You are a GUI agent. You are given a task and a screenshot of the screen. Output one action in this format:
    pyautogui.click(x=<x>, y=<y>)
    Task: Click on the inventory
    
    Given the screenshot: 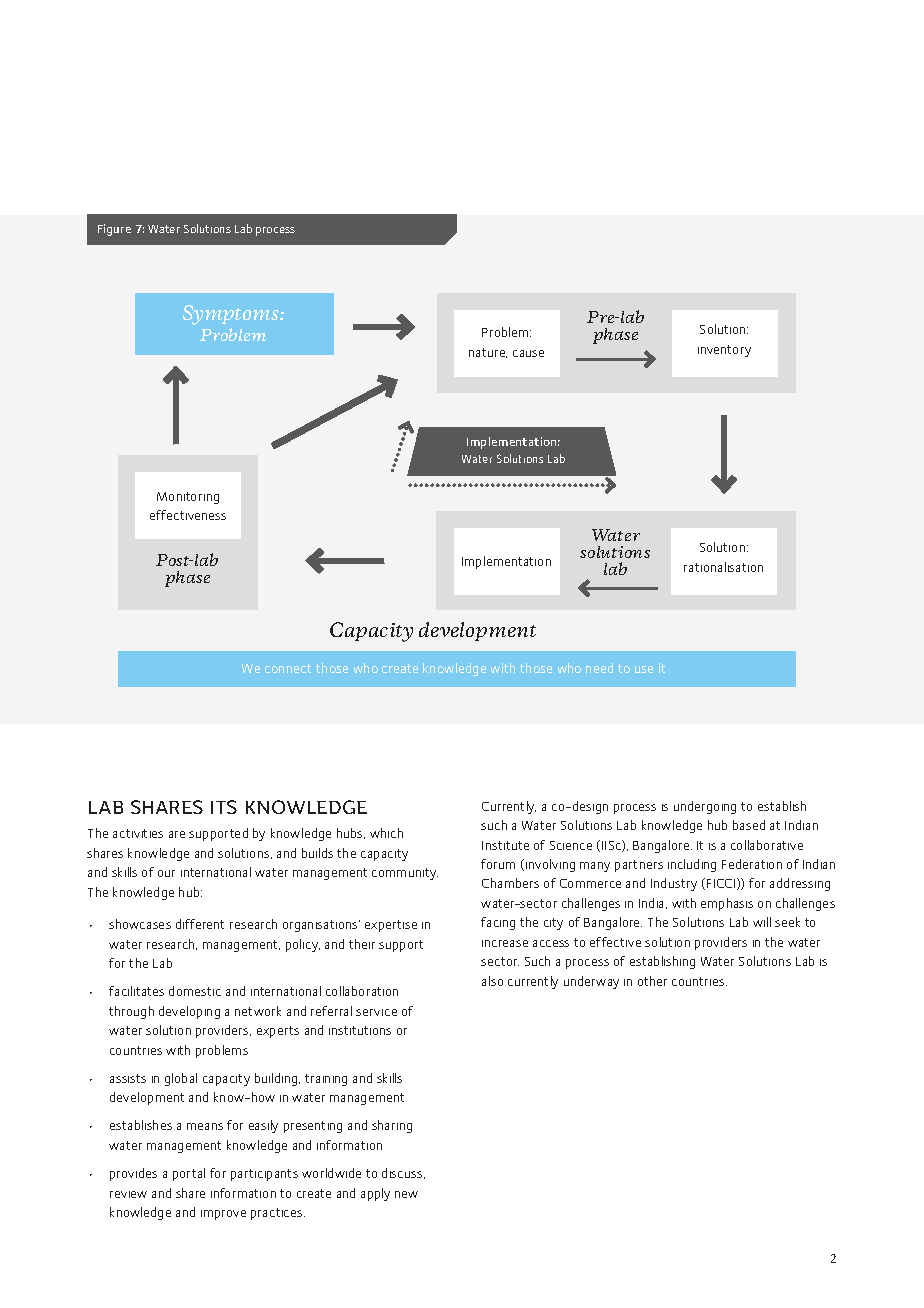 What is the action you would take?
    pyautogui.click(x=724, y=351)
